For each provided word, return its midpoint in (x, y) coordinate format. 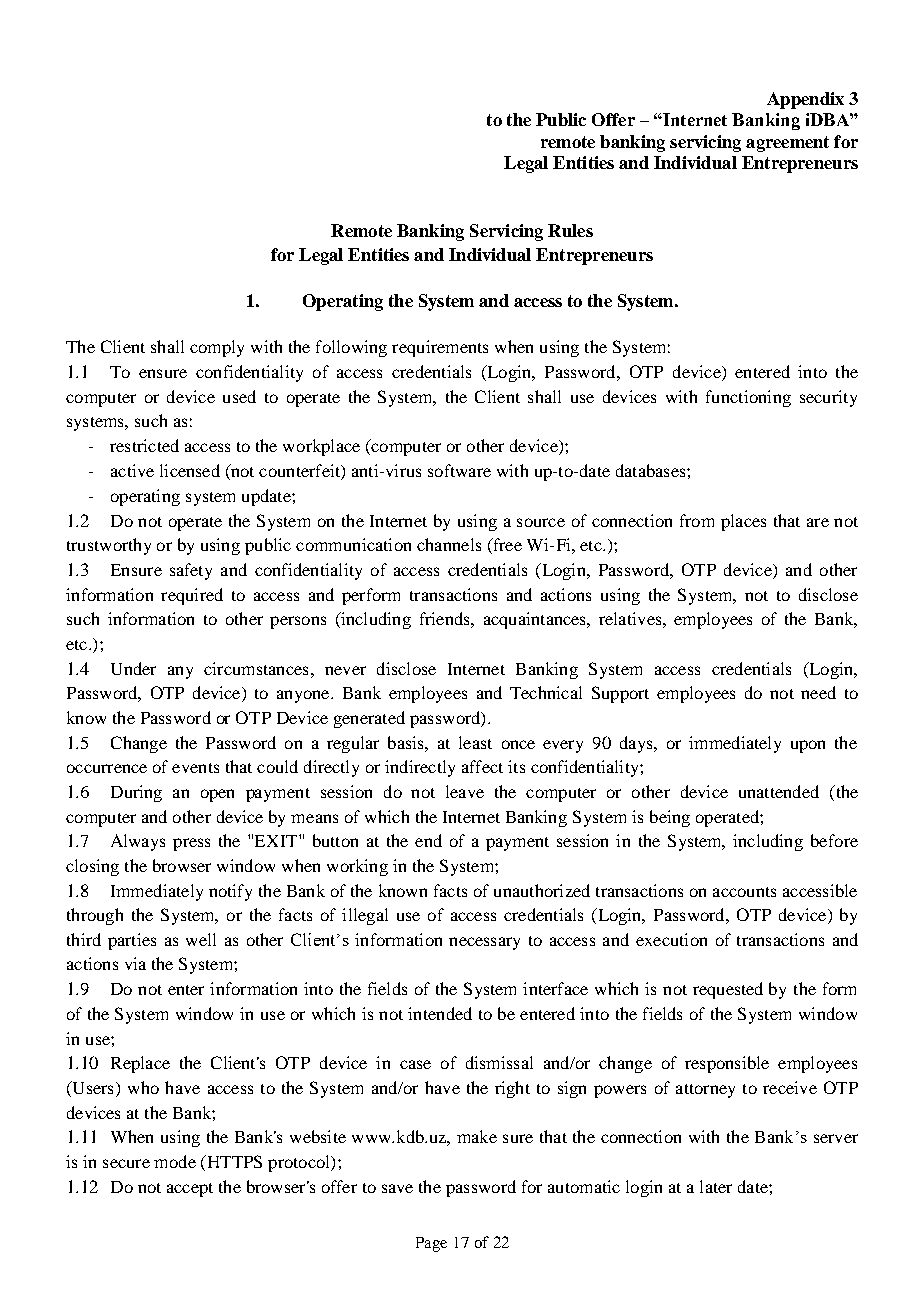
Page (431, 1244)
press (191, 844)
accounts (744, 892)
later (716, 1186)
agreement (787, 144)
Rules (570, 230)
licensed (190, 470)
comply (217, 348)
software (459, 470)
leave (465, 791)
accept (190, 1190)
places (743, 522)
